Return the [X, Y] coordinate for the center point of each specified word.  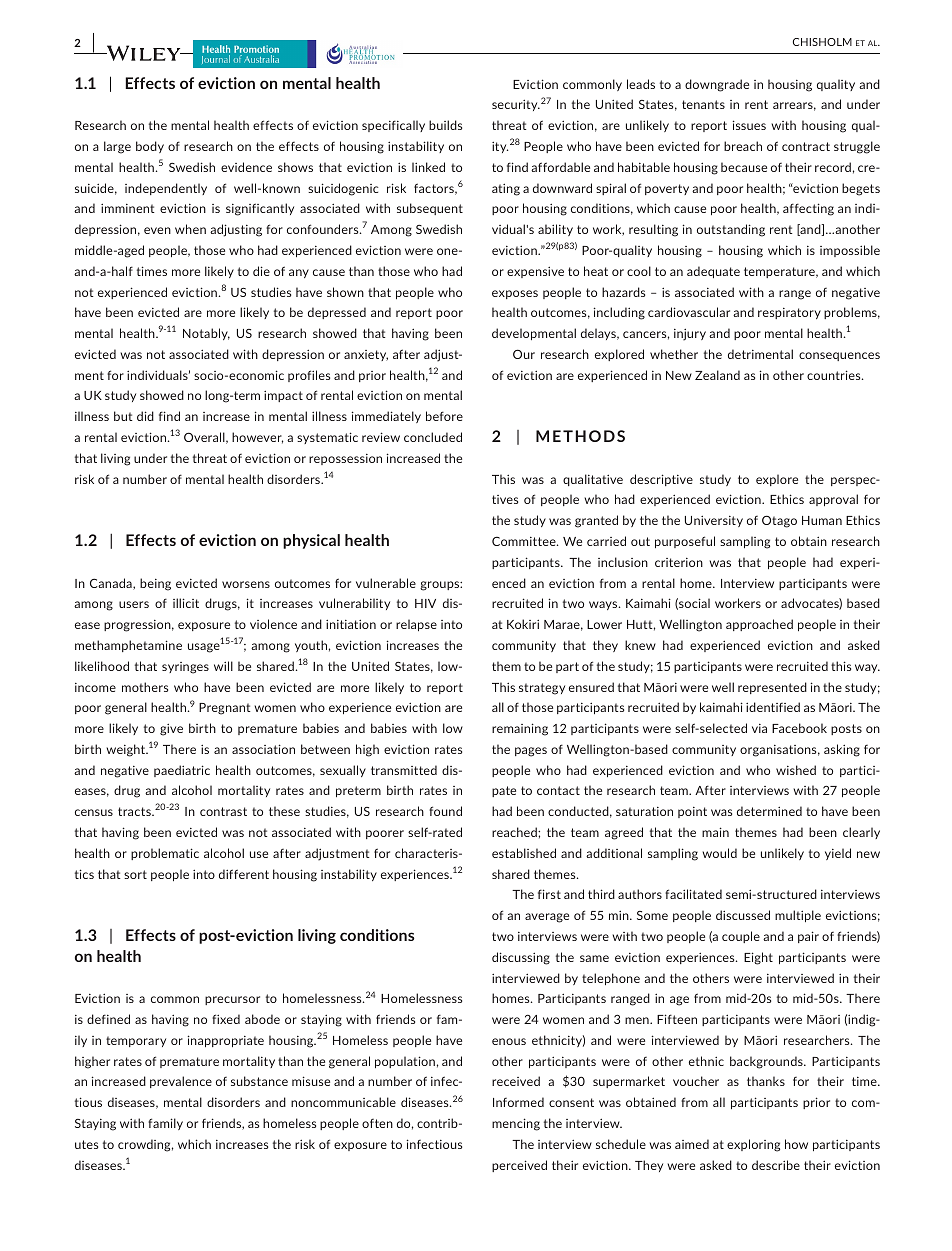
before [444, 416]
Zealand [717, 375]
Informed [518, 1102]
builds [445, 125]
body [150, 147]
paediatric [182, 771]
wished [796, 770]
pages [531, 752]
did [145, 416]
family [165, 1124]
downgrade [717, 85]
